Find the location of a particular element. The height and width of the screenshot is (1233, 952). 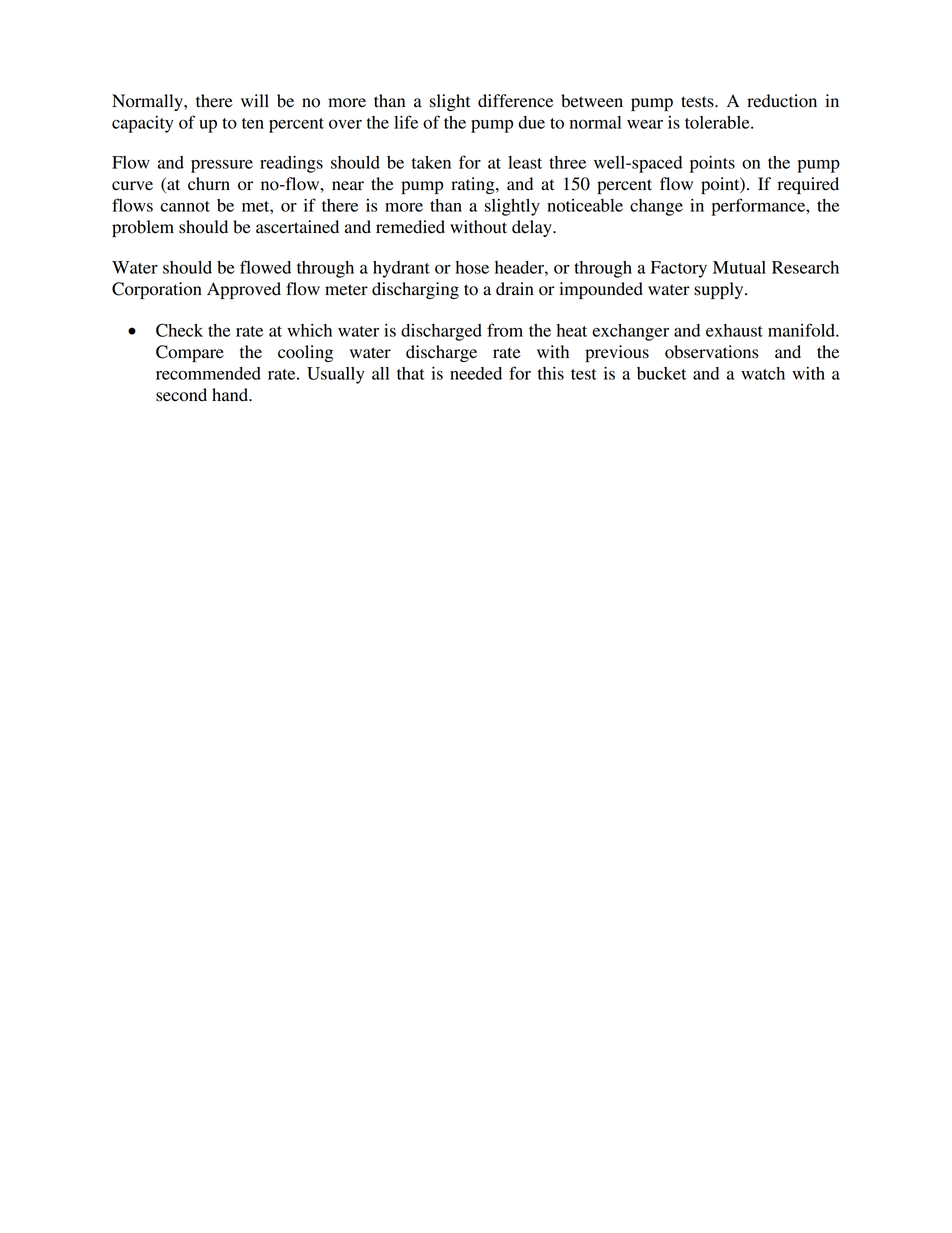

supply is located at coordinates (720, 290).
